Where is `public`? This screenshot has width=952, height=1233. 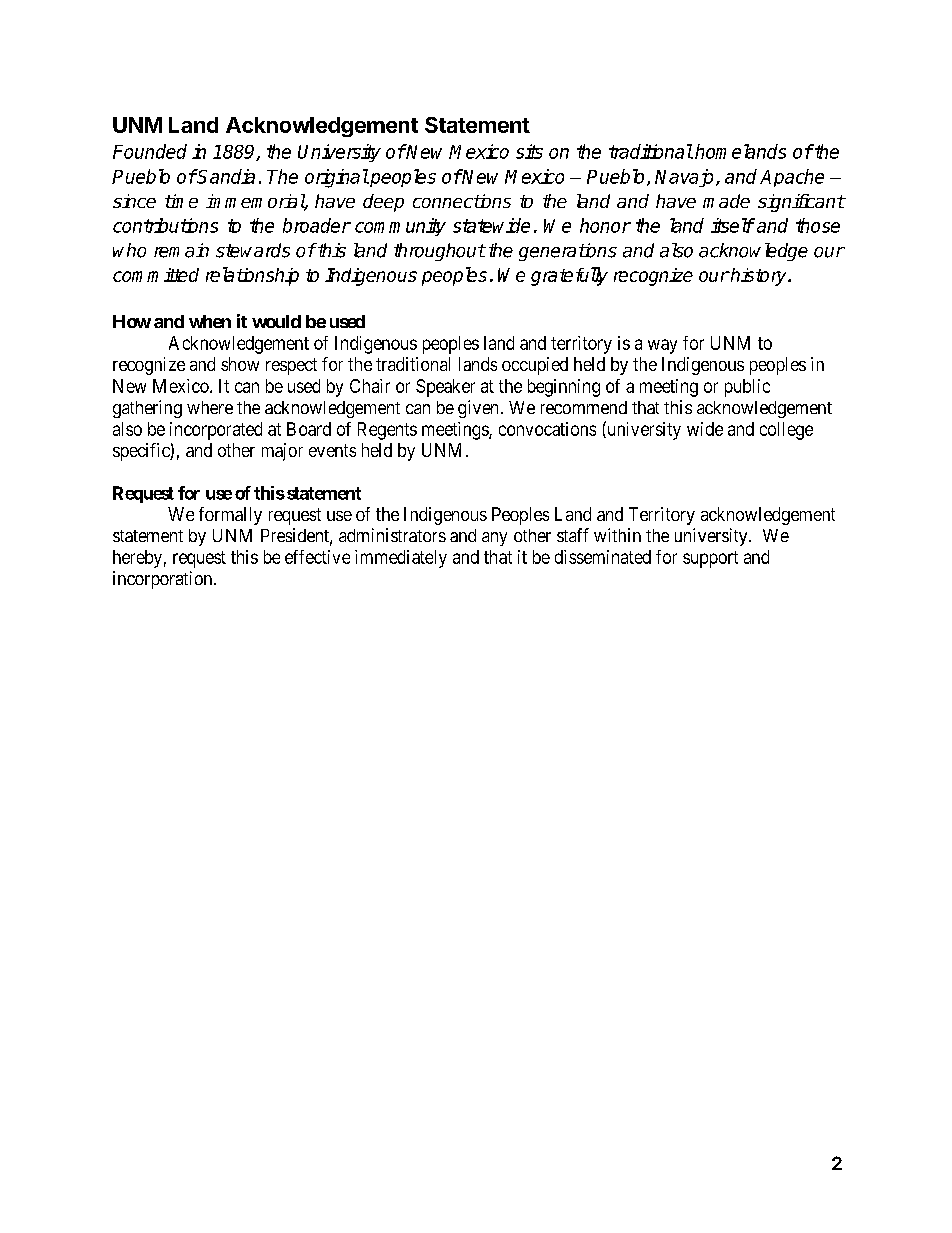 public is located at coordinates (747, 388).
